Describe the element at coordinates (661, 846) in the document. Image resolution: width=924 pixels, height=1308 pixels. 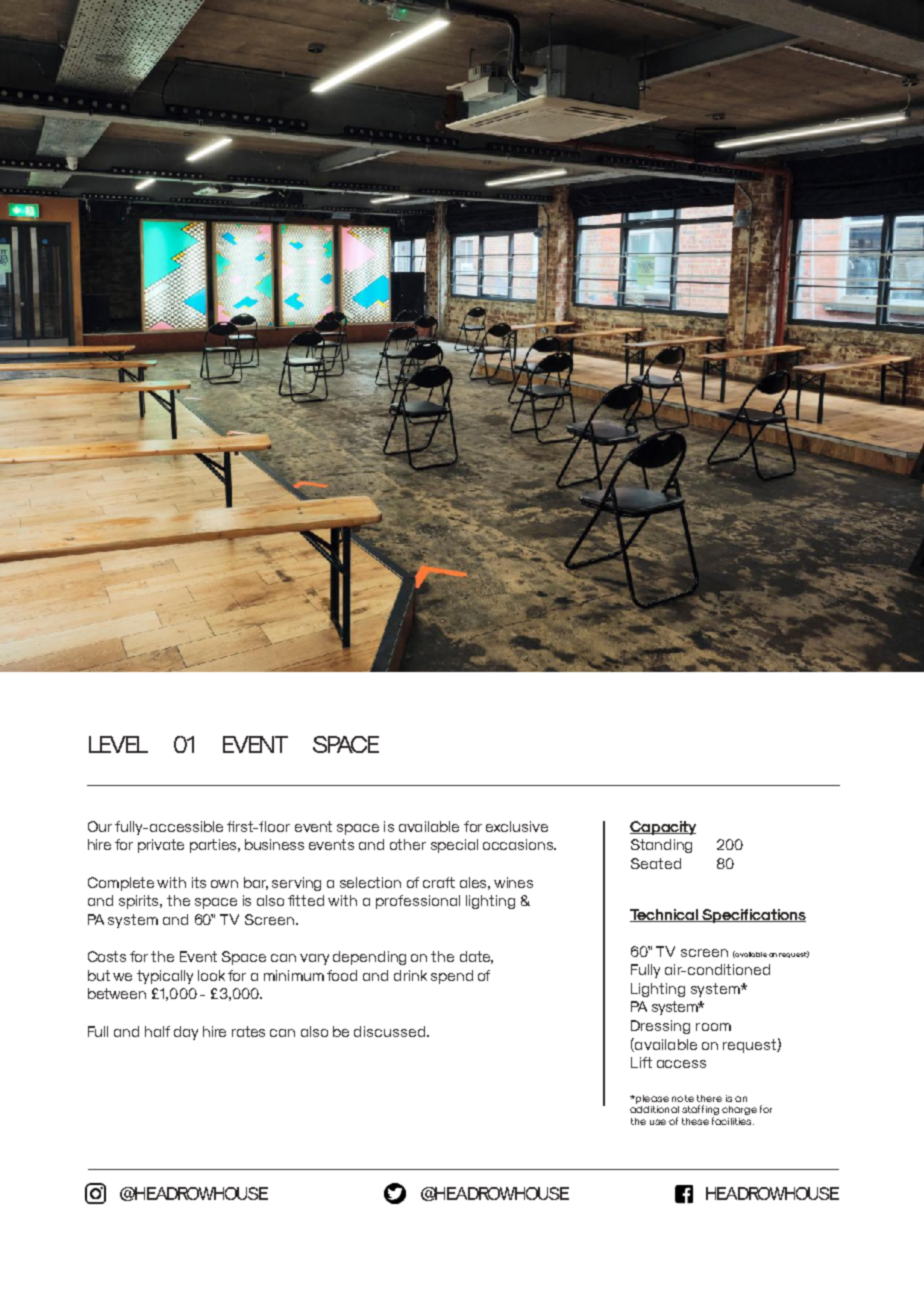
I see `Standing` at that location.
